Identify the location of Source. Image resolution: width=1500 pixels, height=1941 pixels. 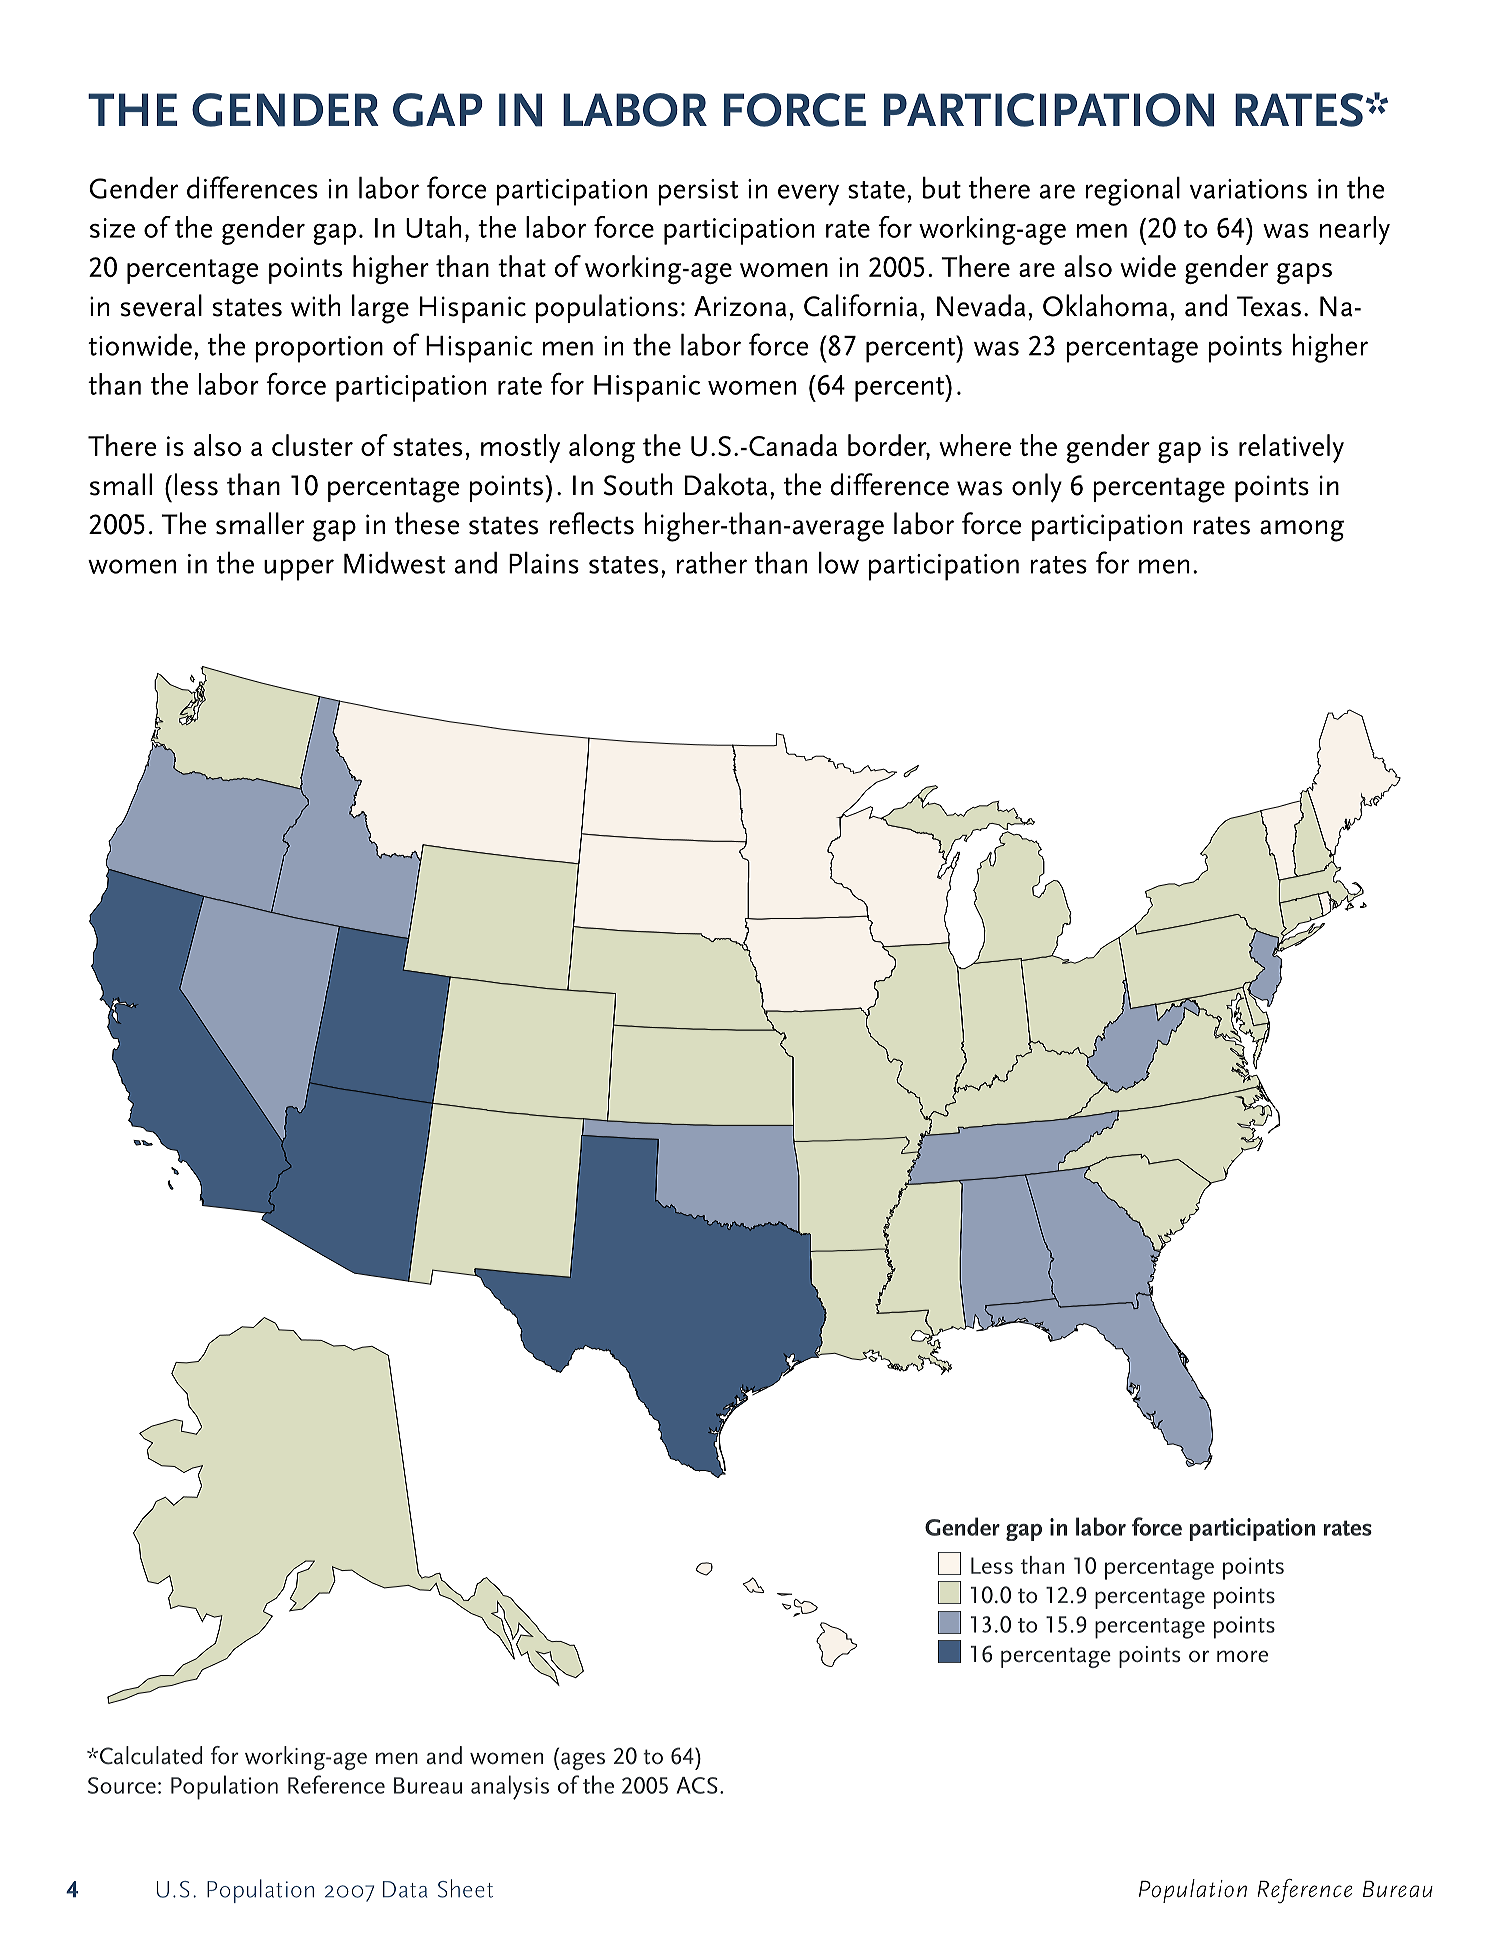
(122, 1785).
